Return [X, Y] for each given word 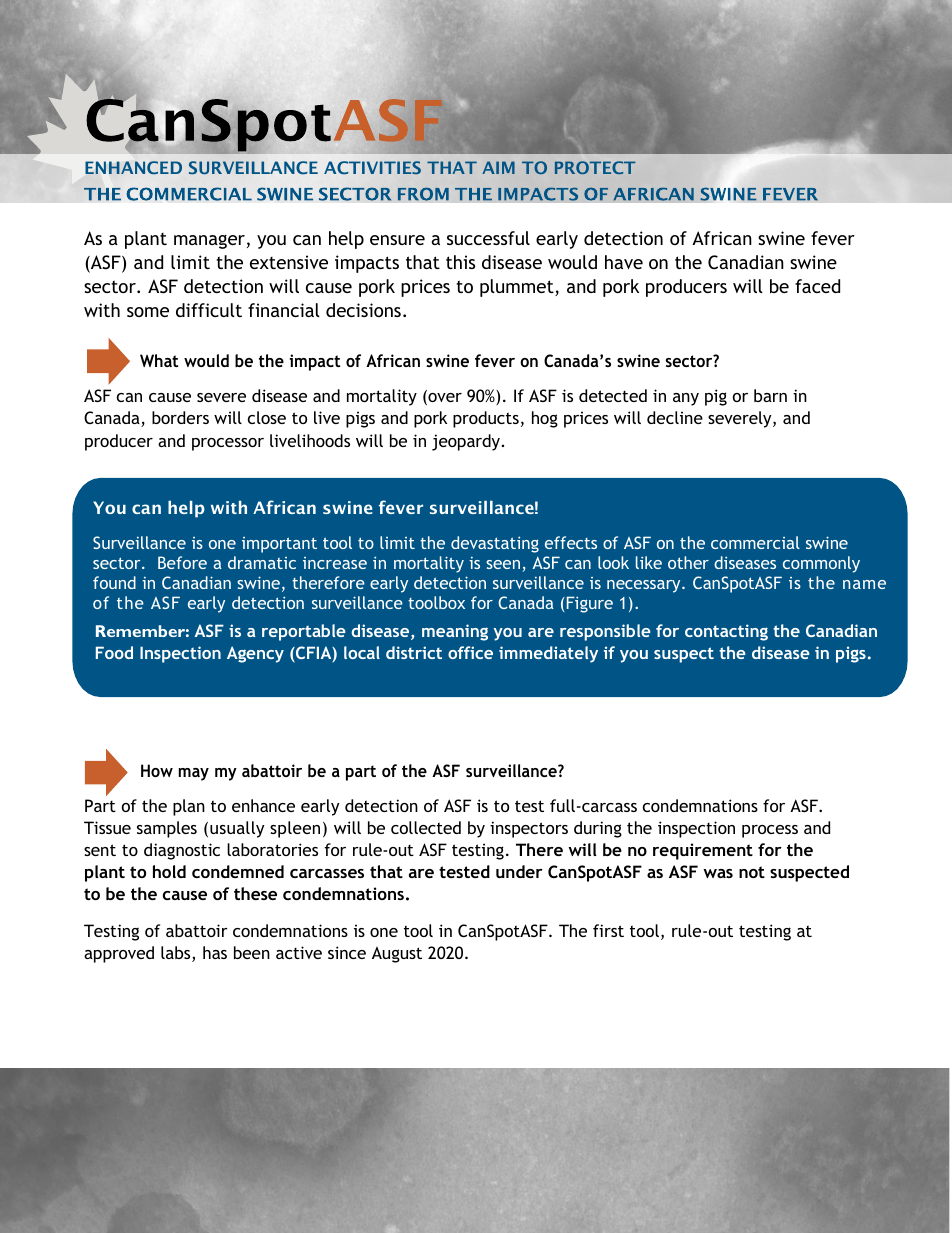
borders [180, 417]
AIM [499, 167]
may [194, 774]
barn [770, 395]
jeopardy [467, 442]
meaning [455, 632]
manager [209, 242]
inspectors [529, 829]
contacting [726, 632]
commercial [755, 542]
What [159, 360]
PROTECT [595, 167]
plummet [518, 288]
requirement [703, 851]
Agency [255, 654]
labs [177, 954]
